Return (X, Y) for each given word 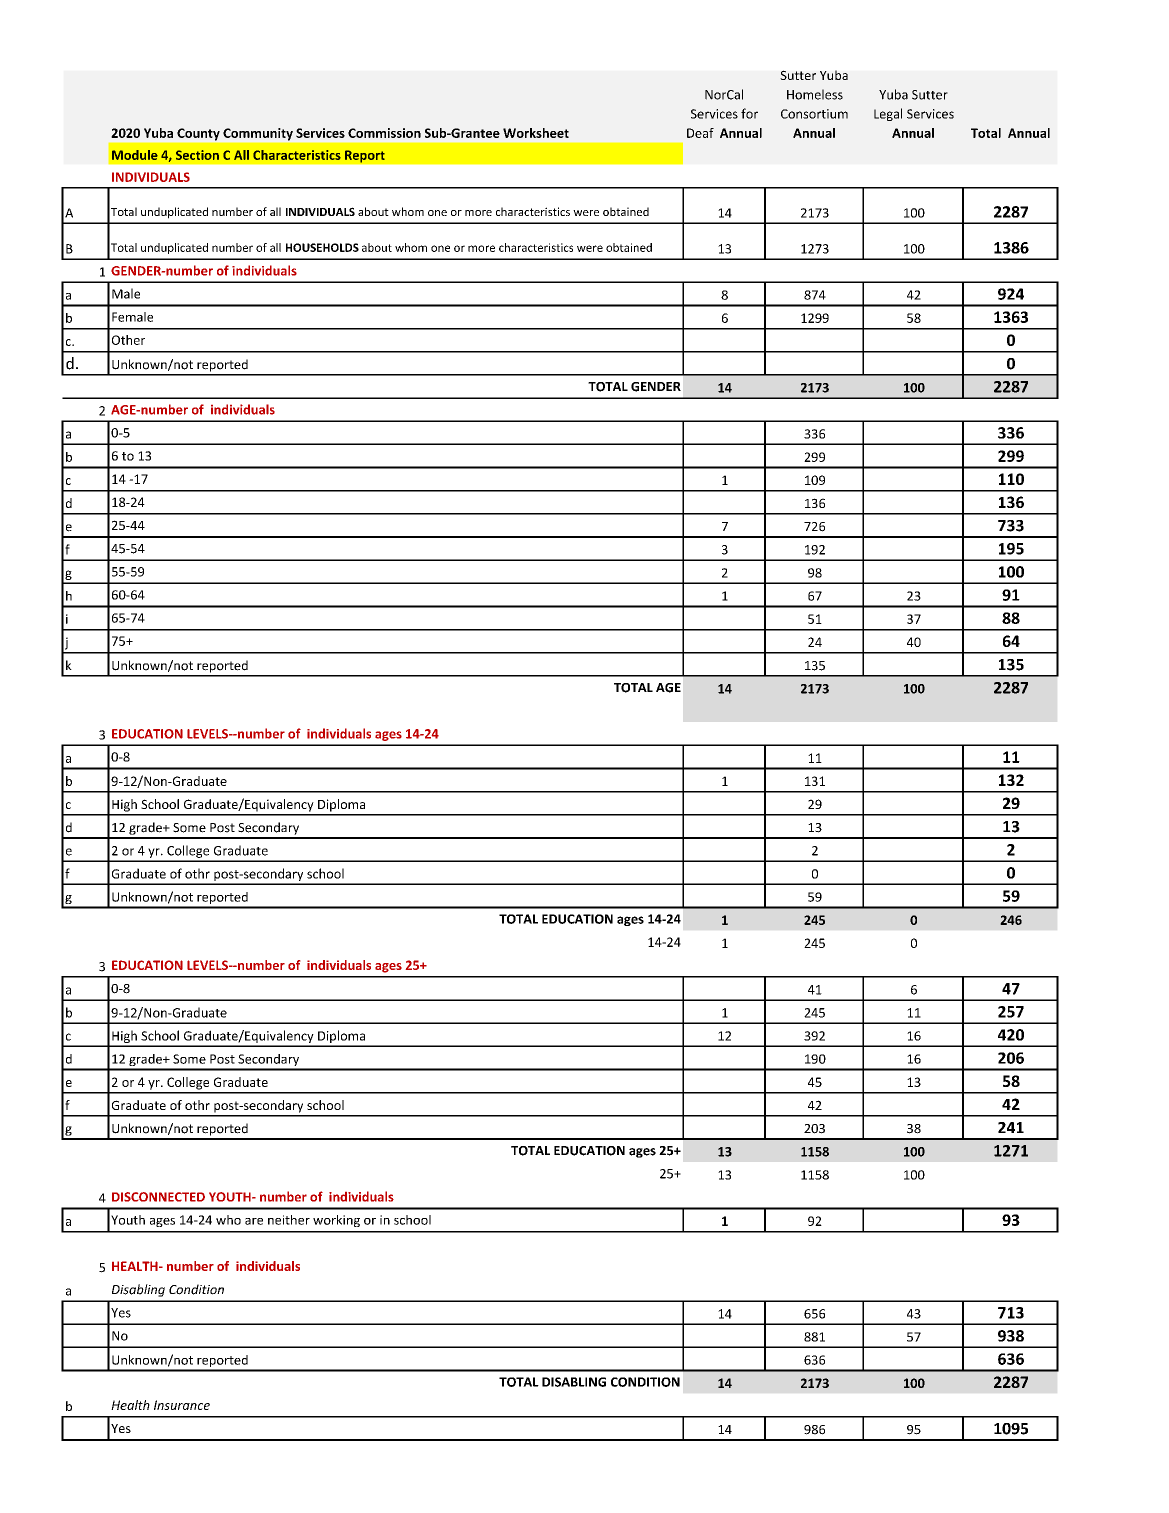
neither (289, 1220)
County (198, 134)
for (749, 113)
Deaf (700, 133)
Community (258, 134)
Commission (384, 133)
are (254, 1221)
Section (197, 155)
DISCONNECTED (158, 1197)
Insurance (182, 1405)
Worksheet (536, 133)
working (336, 1221)
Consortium (814, 114)
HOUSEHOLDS (322, 247)
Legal (888, 114)
